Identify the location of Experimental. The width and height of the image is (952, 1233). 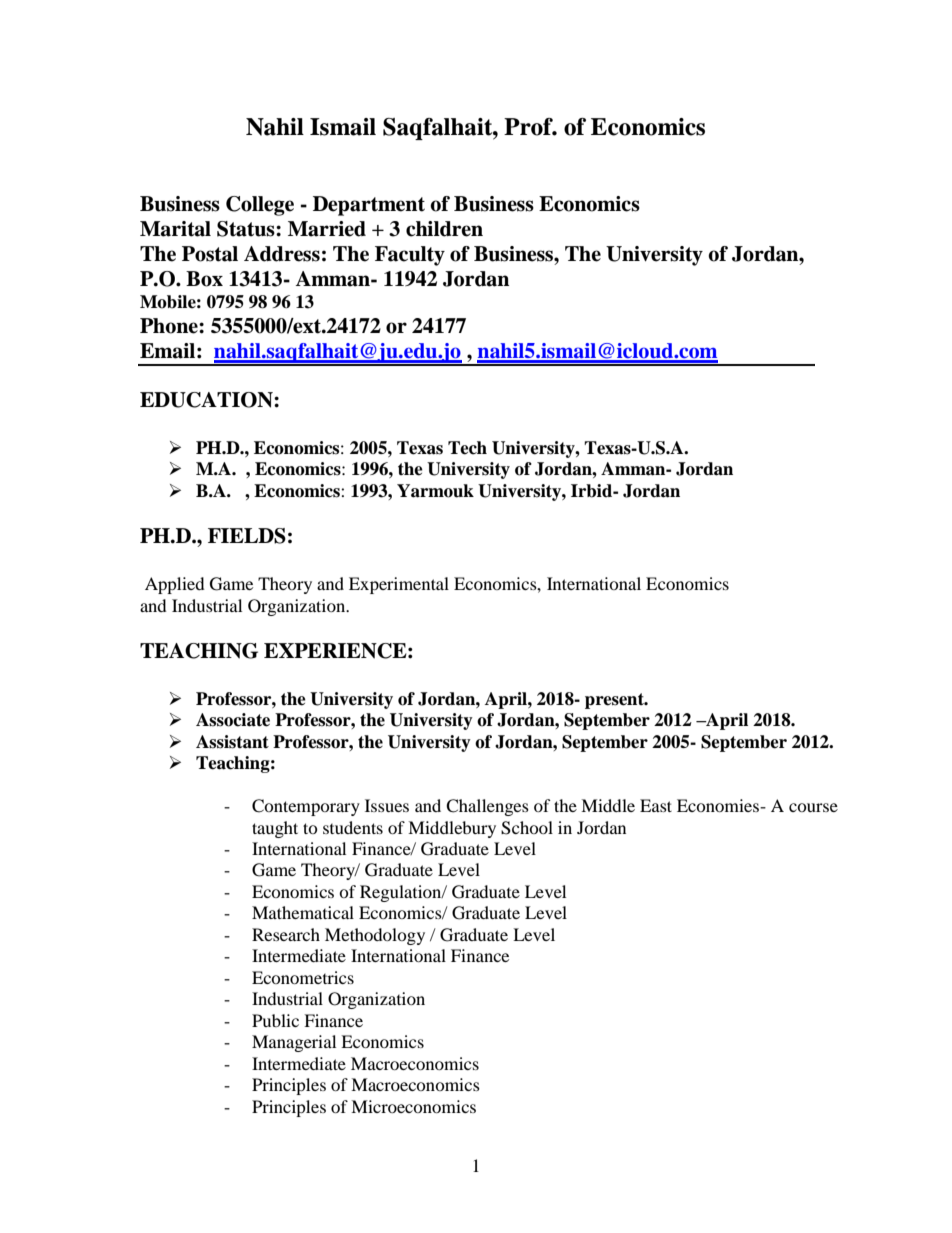
(399, 585).
